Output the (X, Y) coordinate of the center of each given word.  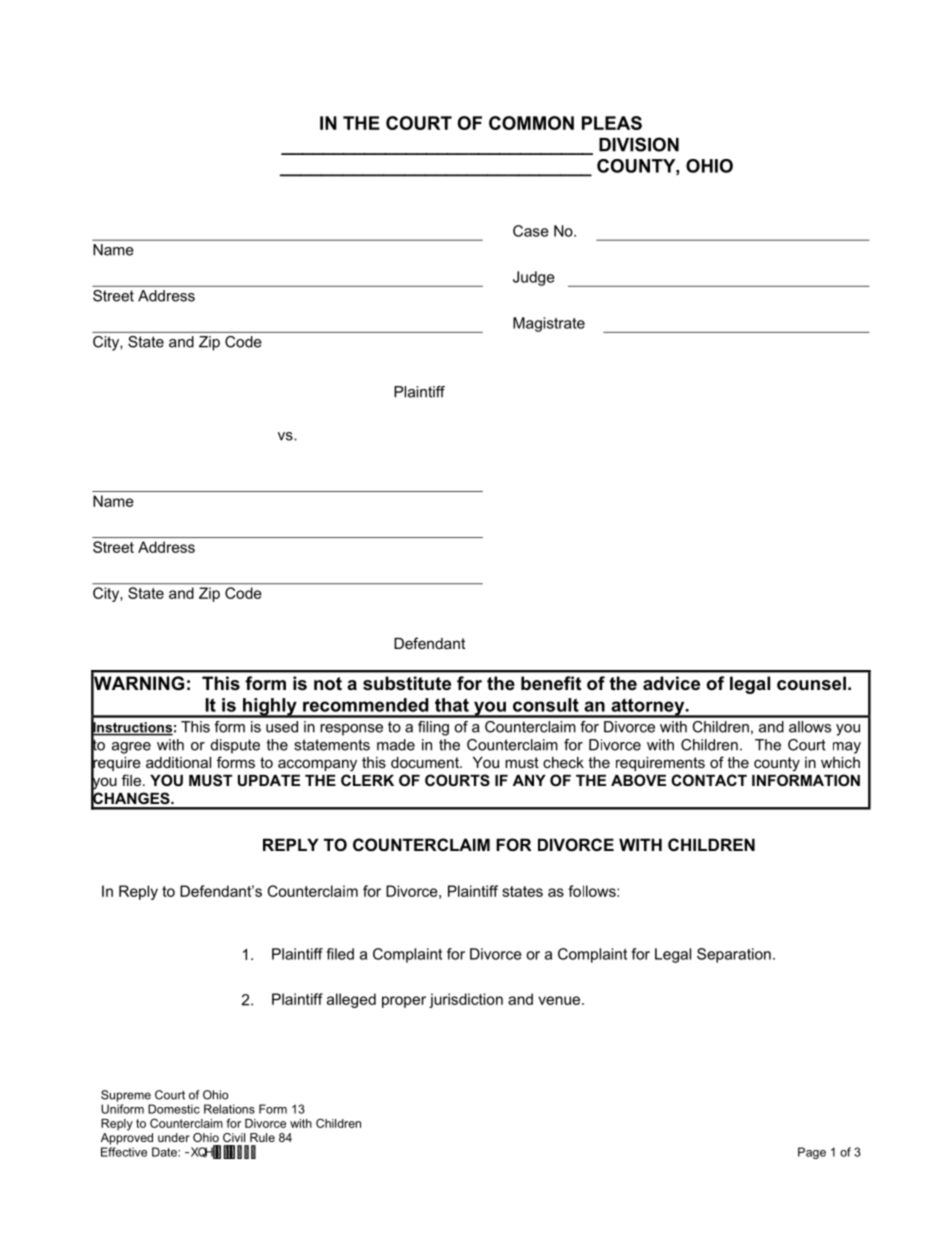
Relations (229, 1109)
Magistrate (549, 324)
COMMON (531, 123)
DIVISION (639, 144)
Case (531, 231)
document (426, 762)
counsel (811, 683)
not (328, 683)
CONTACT (709, 780)
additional (178, 762)
